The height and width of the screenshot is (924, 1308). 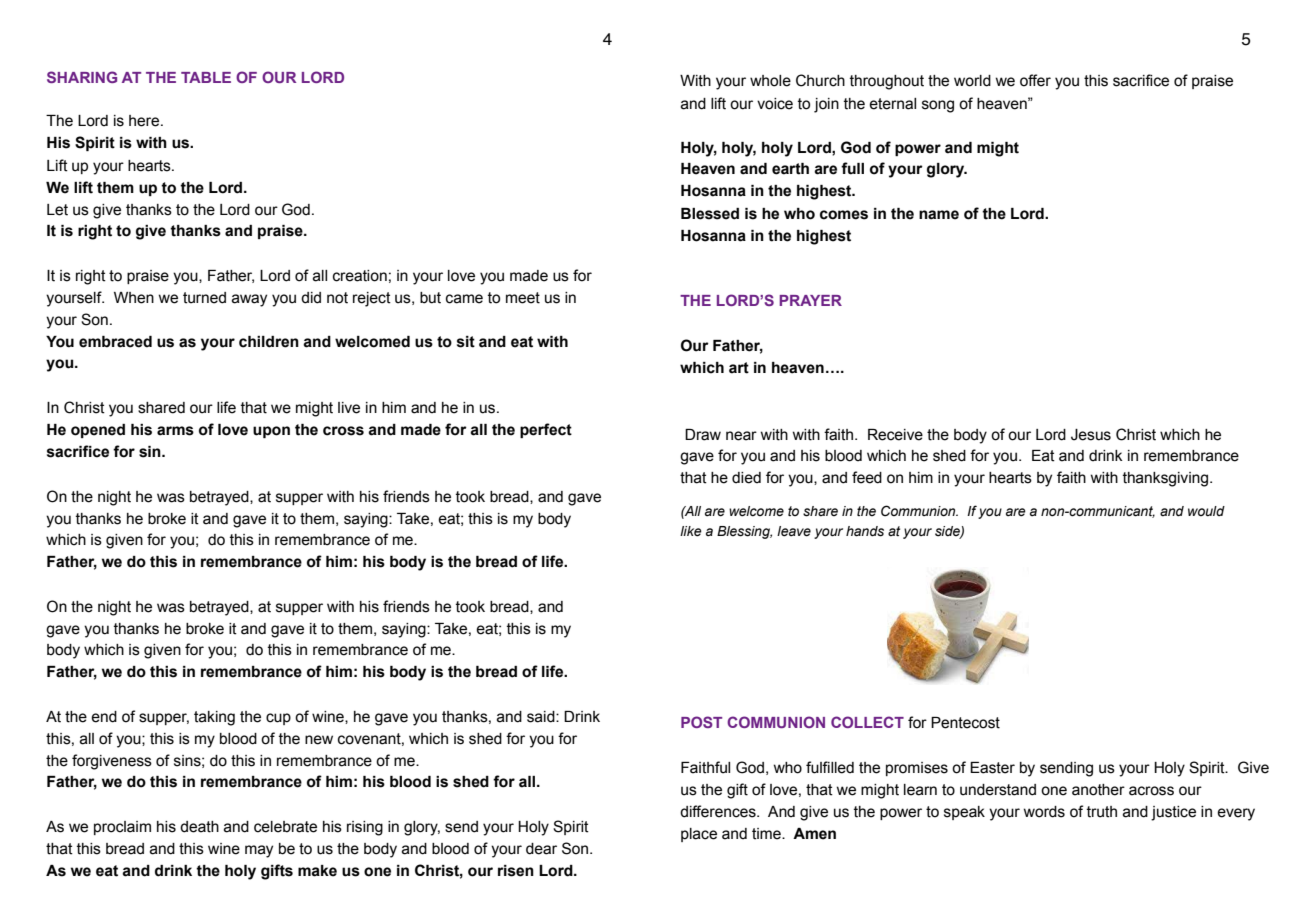 What do you see at coordinates (523, 298) in the screenshot?
I see `meet` at bounding box center [523, 298].
